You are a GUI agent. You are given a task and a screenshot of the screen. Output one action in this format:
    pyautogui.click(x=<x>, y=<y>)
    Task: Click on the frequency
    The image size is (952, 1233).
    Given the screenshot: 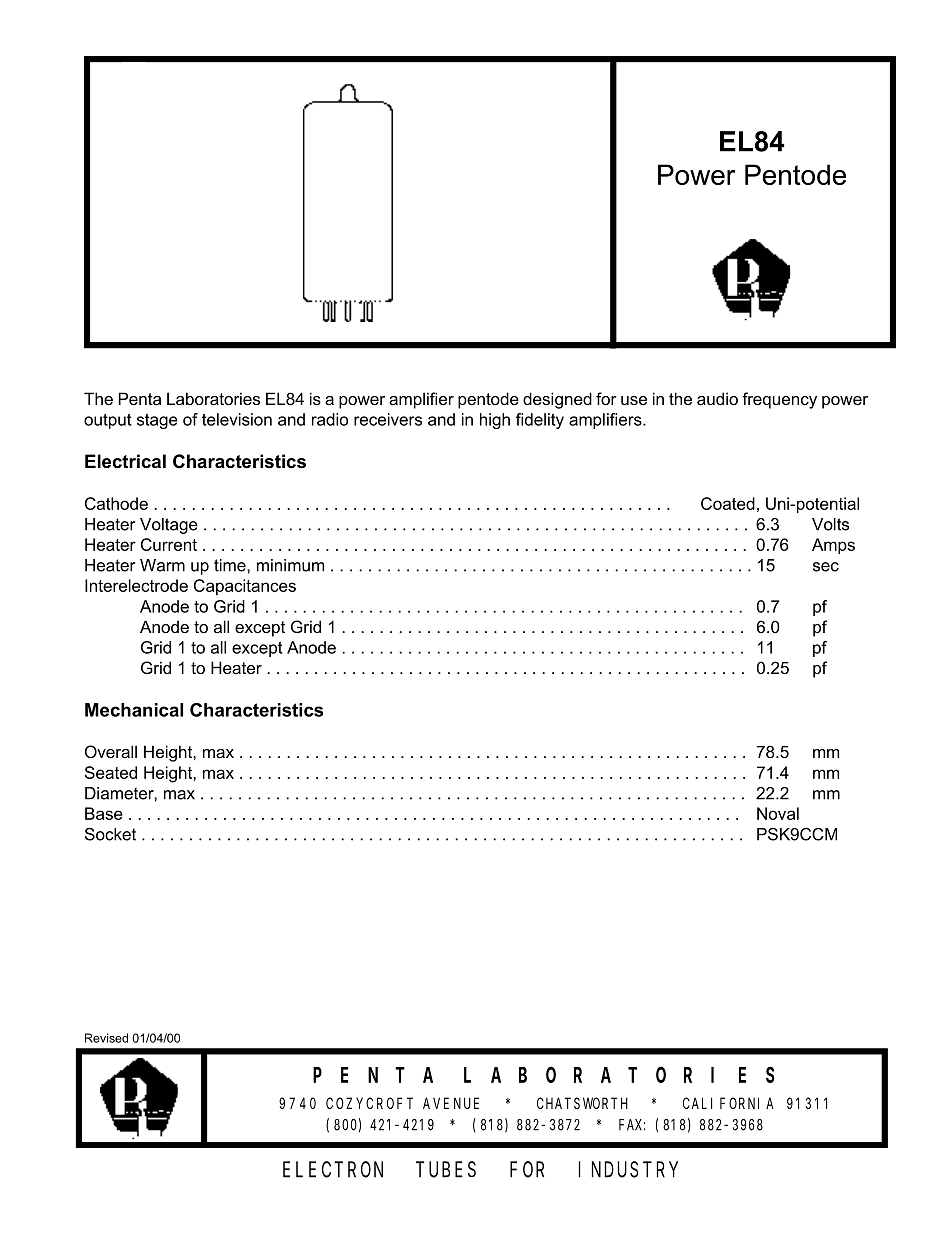 What is the action you would take?
    pyautogui.click(x=779, y=400)
